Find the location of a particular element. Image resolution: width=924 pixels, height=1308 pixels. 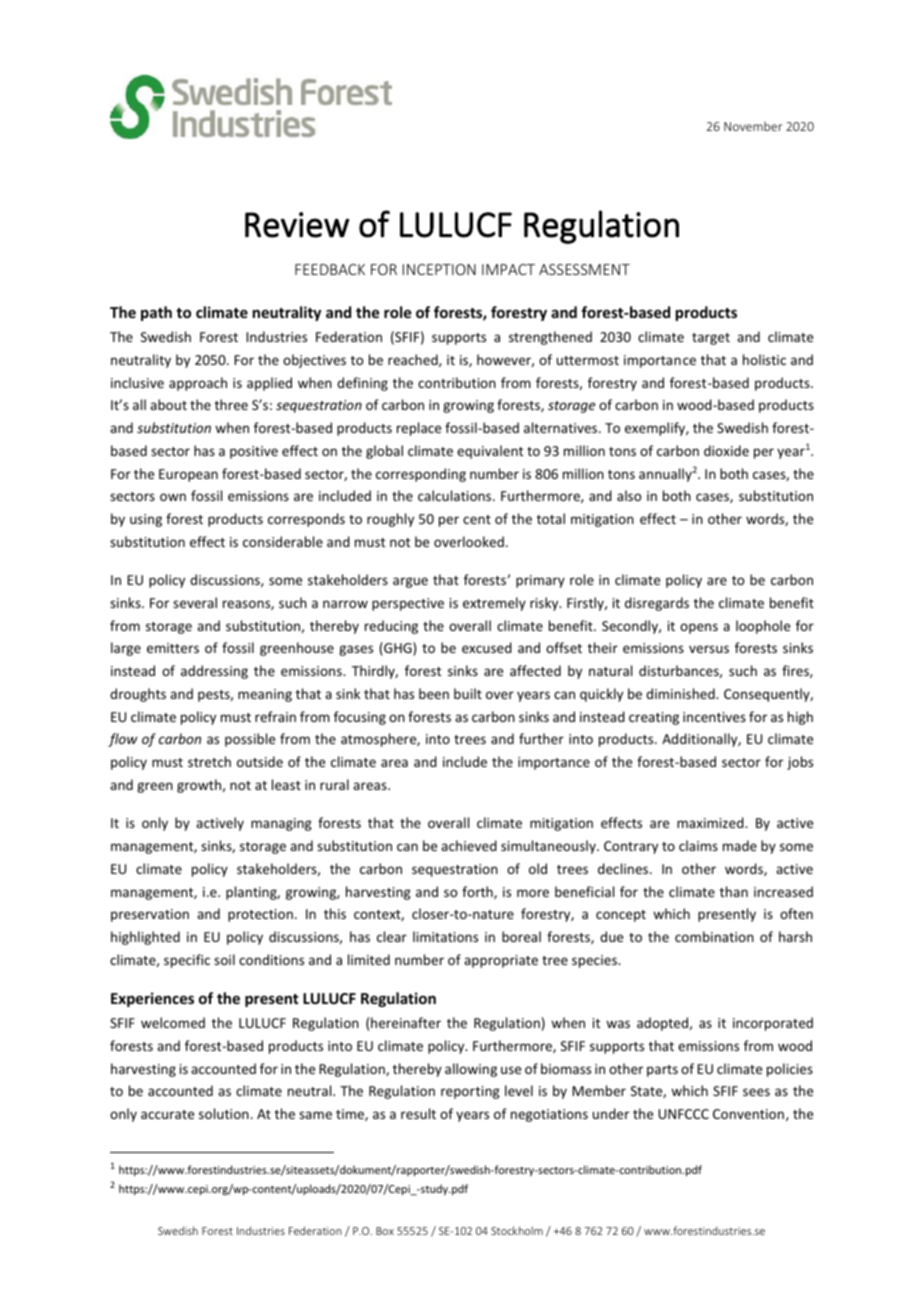

INCEPTION is located at coordinates (439, 269).
